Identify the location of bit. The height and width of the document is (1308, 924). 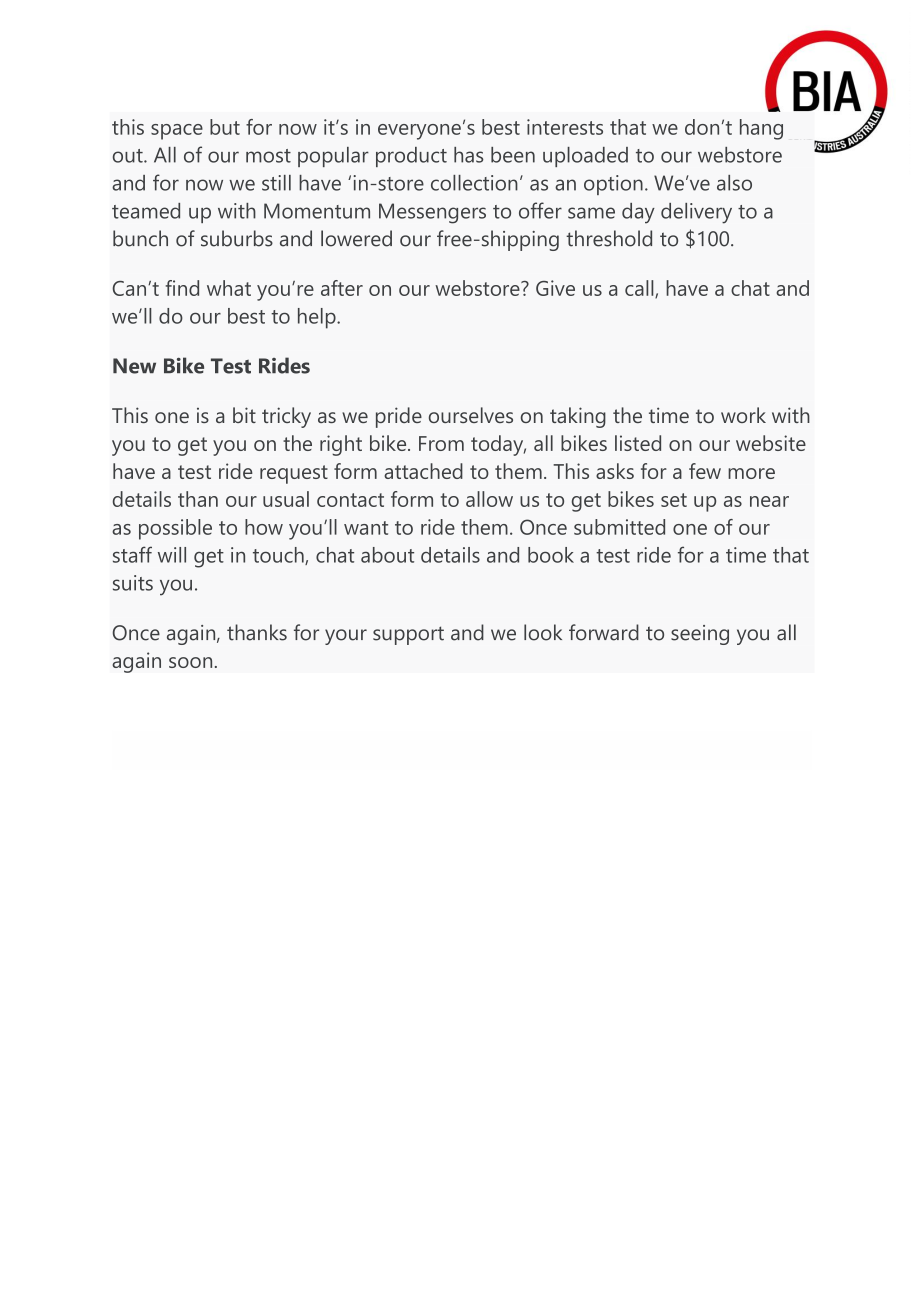
(244, 415).
